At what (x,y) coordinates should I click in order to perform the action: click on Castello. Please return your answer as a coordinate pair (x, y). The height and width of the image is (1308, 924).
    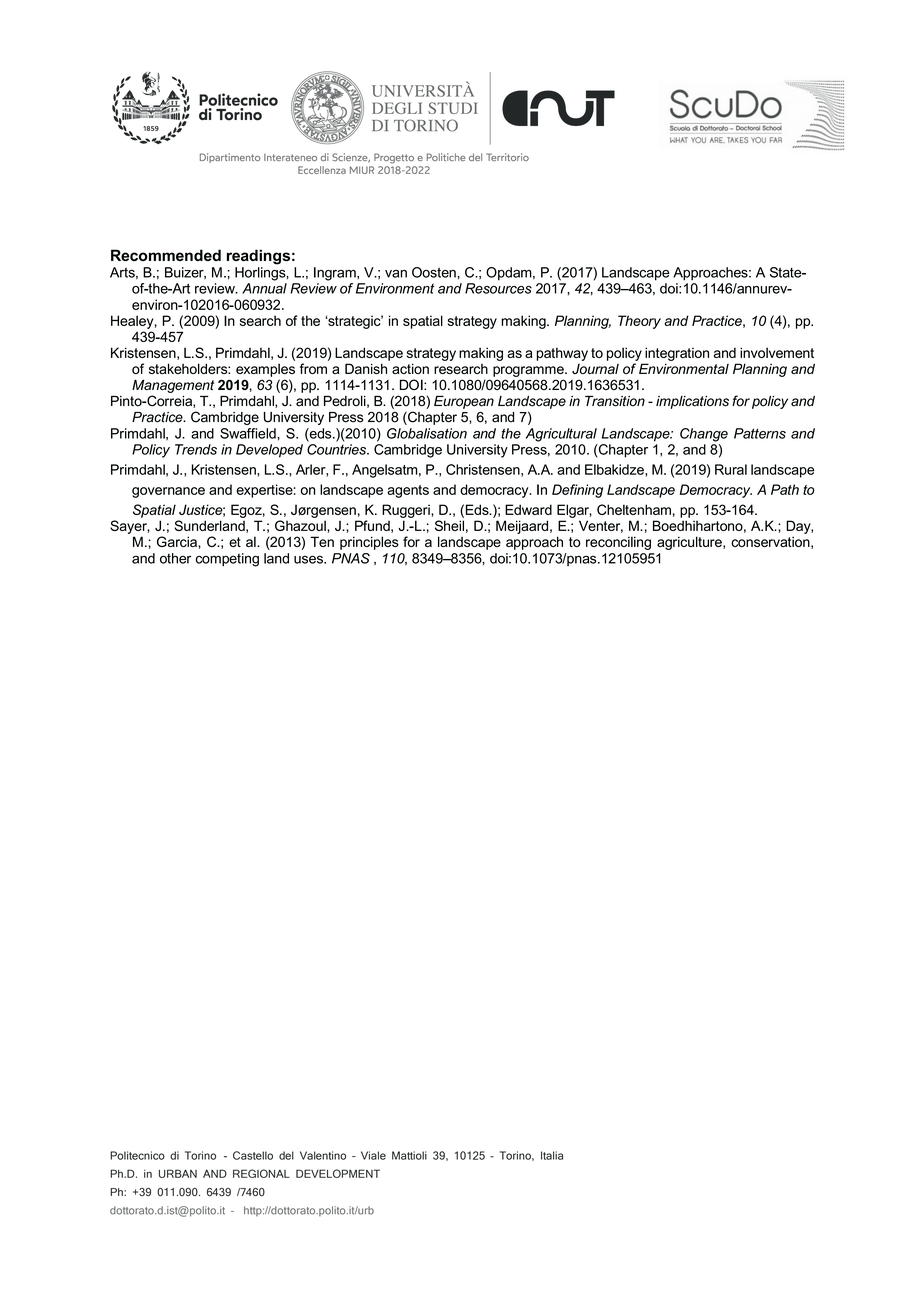
    Looking at the image, I should click on (253, 1155).
